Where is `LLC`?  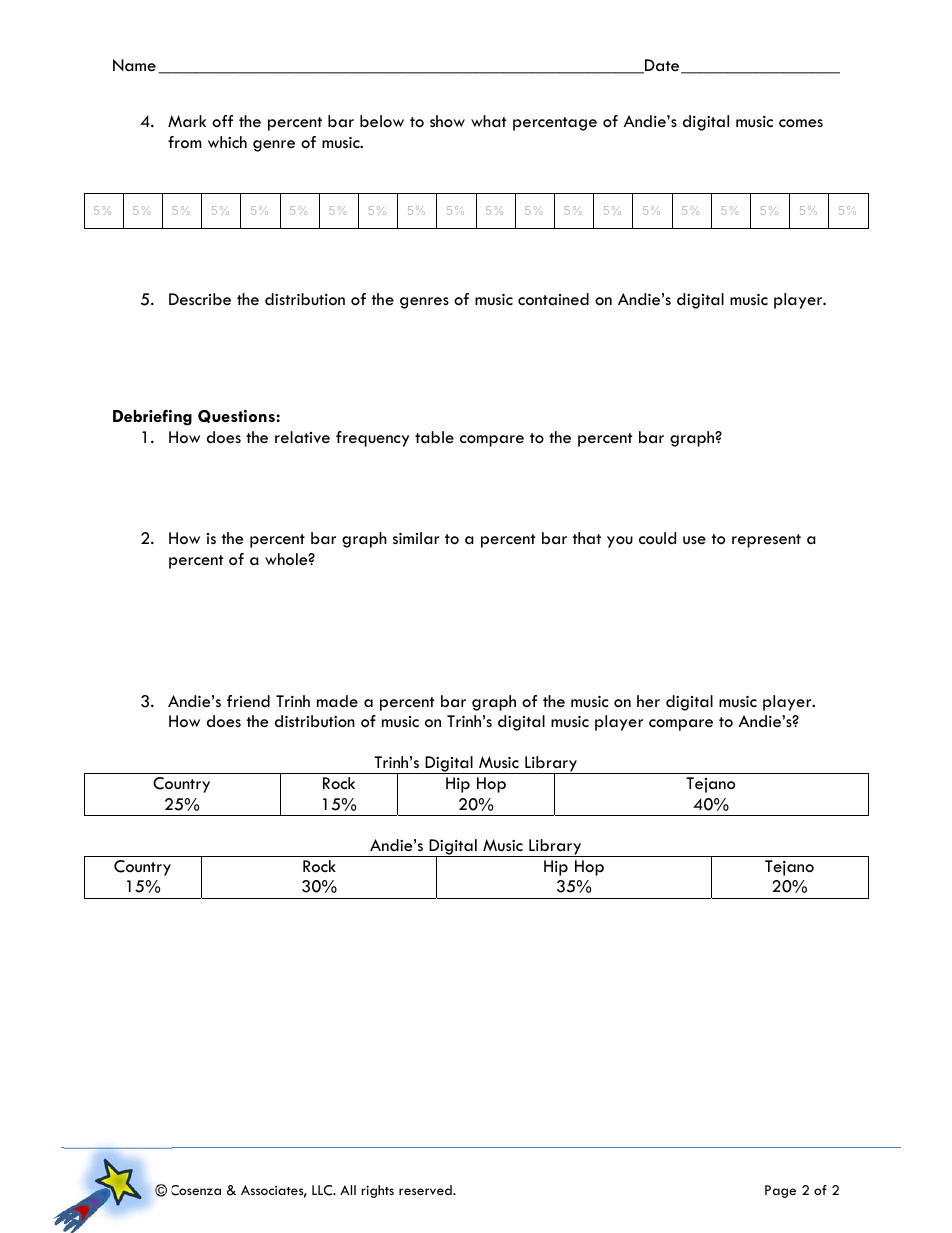 LLC is located at coordinates (323, 1190).
